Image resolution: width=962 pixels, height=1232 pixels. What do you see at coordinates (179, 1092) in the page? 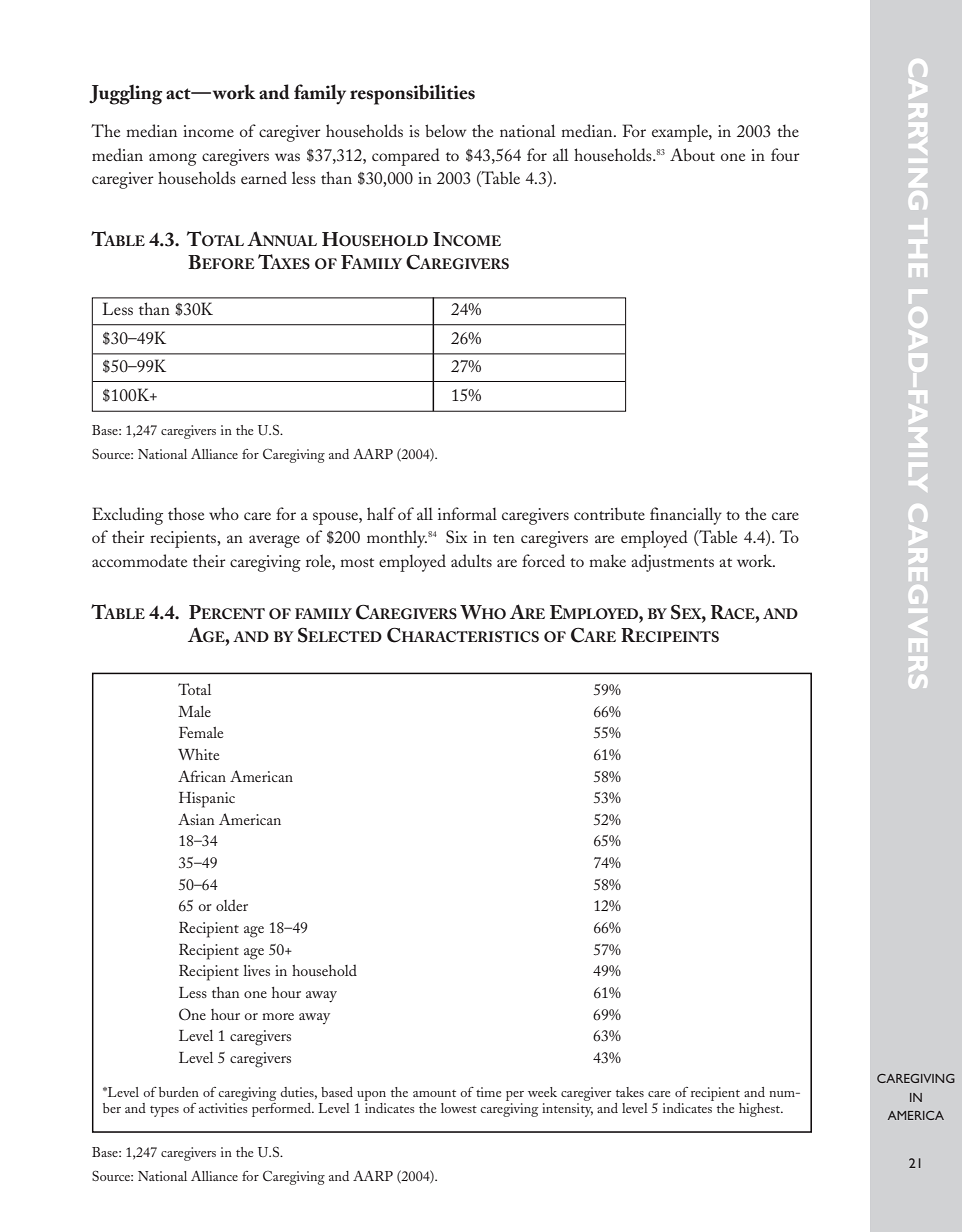
I see `burden` at bounding box center [179, 1092].
